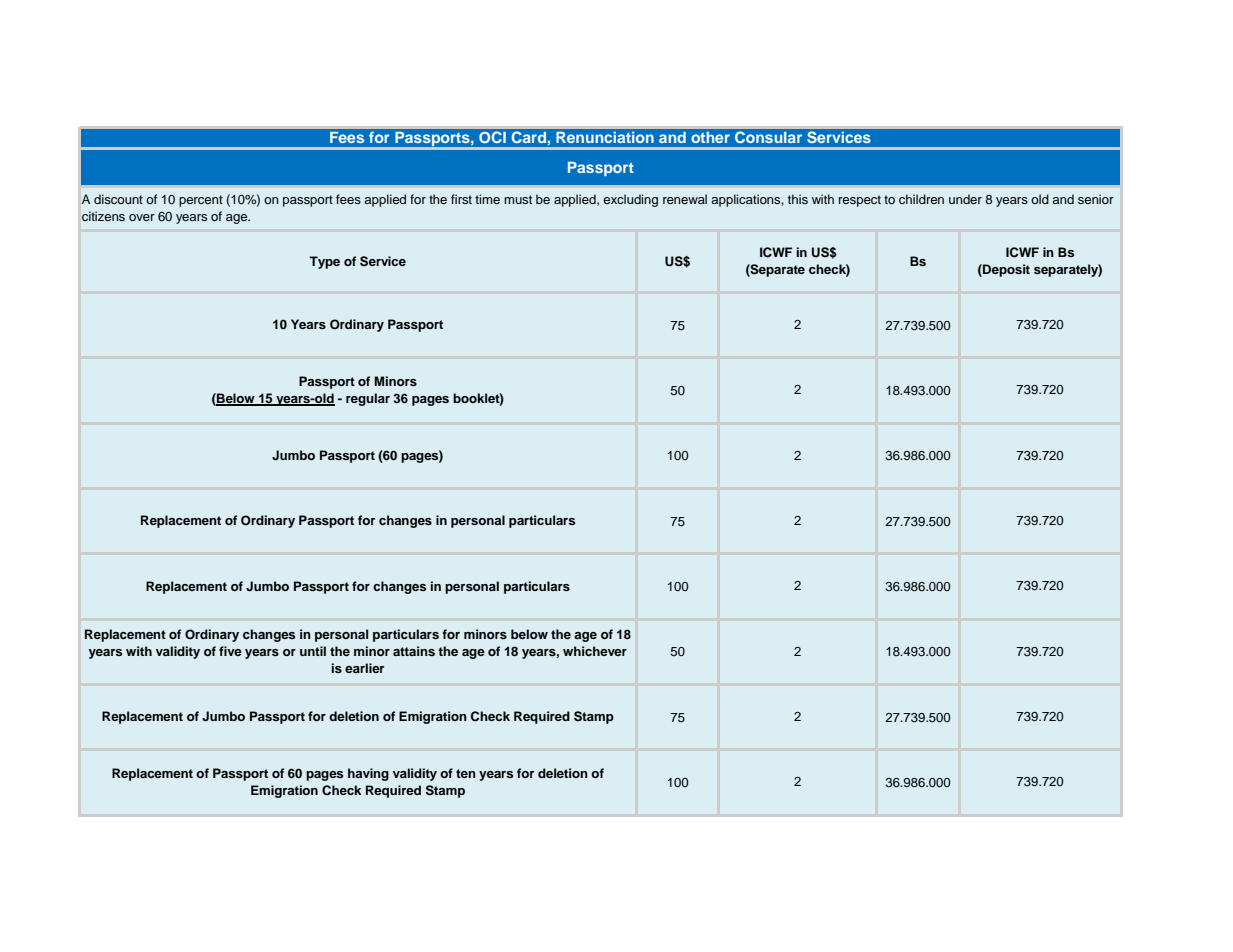 The image size is (1233, 952). Describe the element at coordinates (368, 774) in the document. I see `having` at that location.
